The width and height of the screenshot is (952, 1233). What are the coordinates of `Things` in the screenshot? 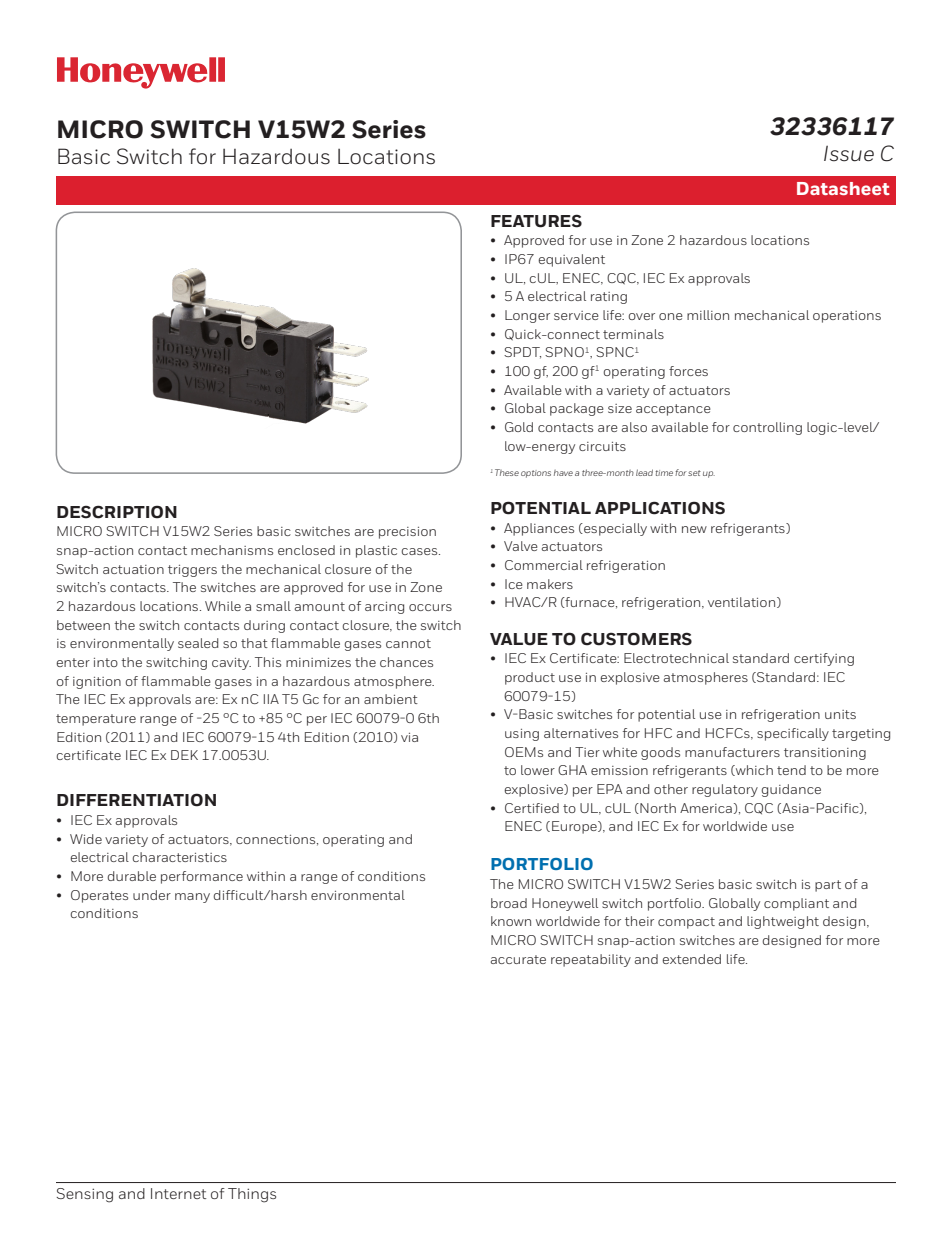 It's located at (252, 1195).
